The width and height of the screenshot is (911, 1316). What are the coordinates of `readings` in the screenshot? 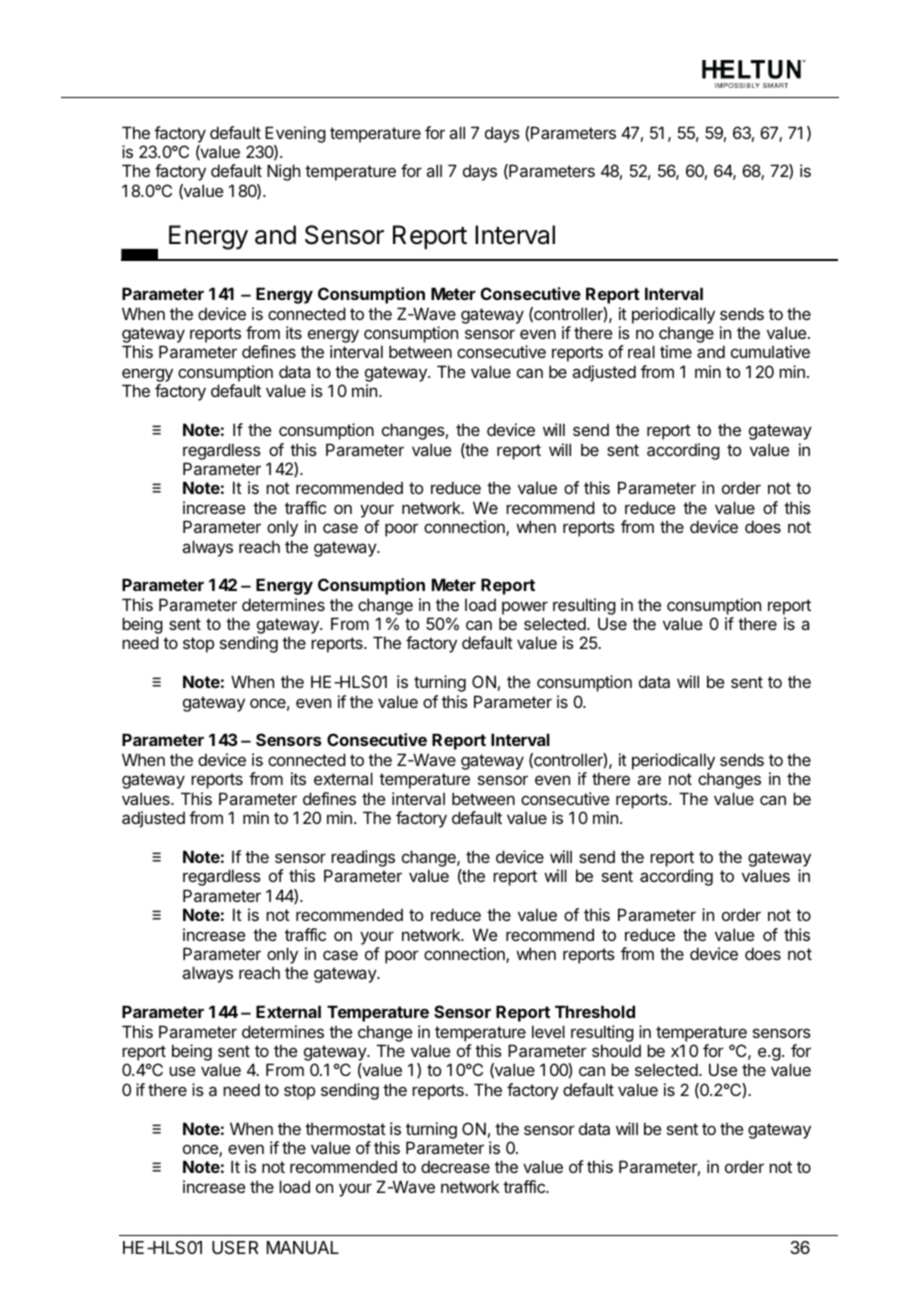 It's located at (363, 858).
